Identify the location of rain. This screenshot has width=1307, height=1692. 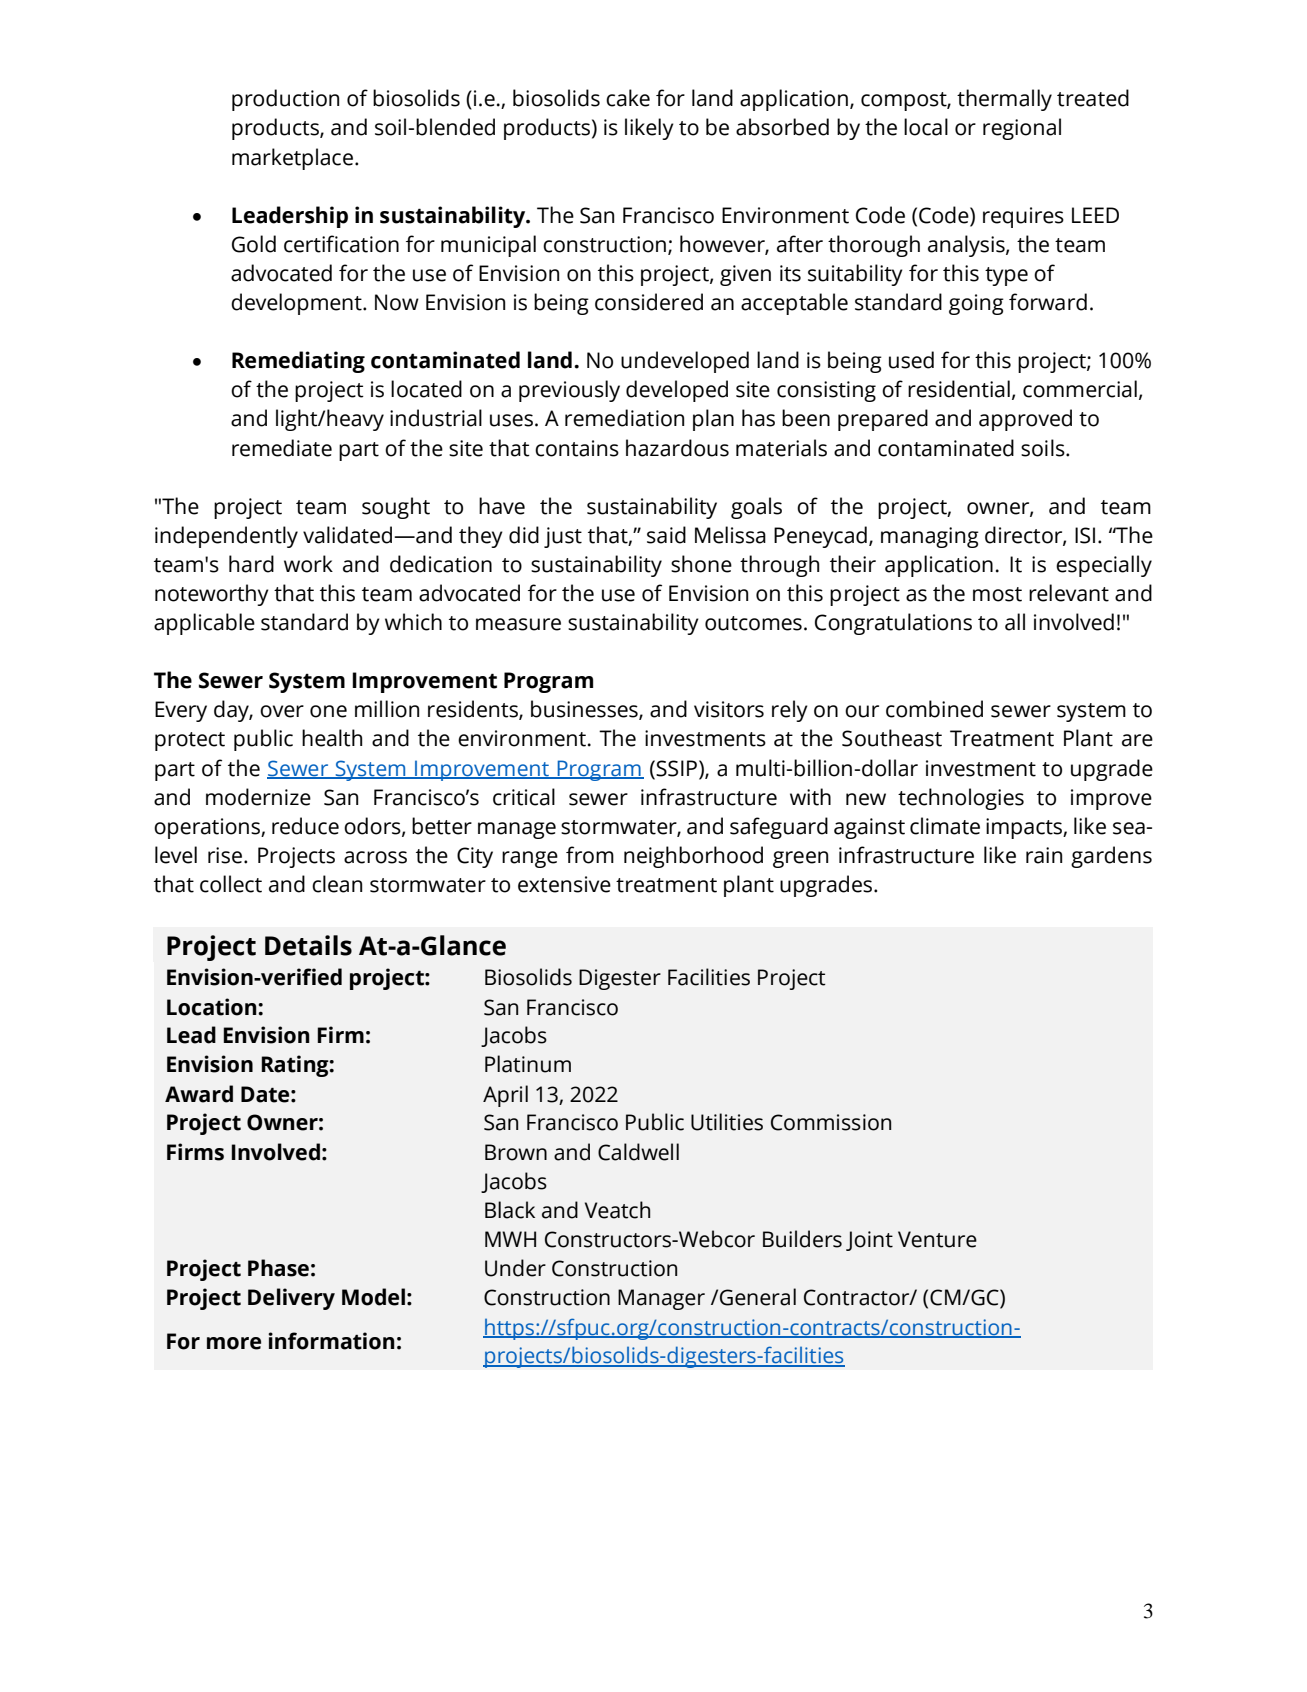
(1044, 855).
